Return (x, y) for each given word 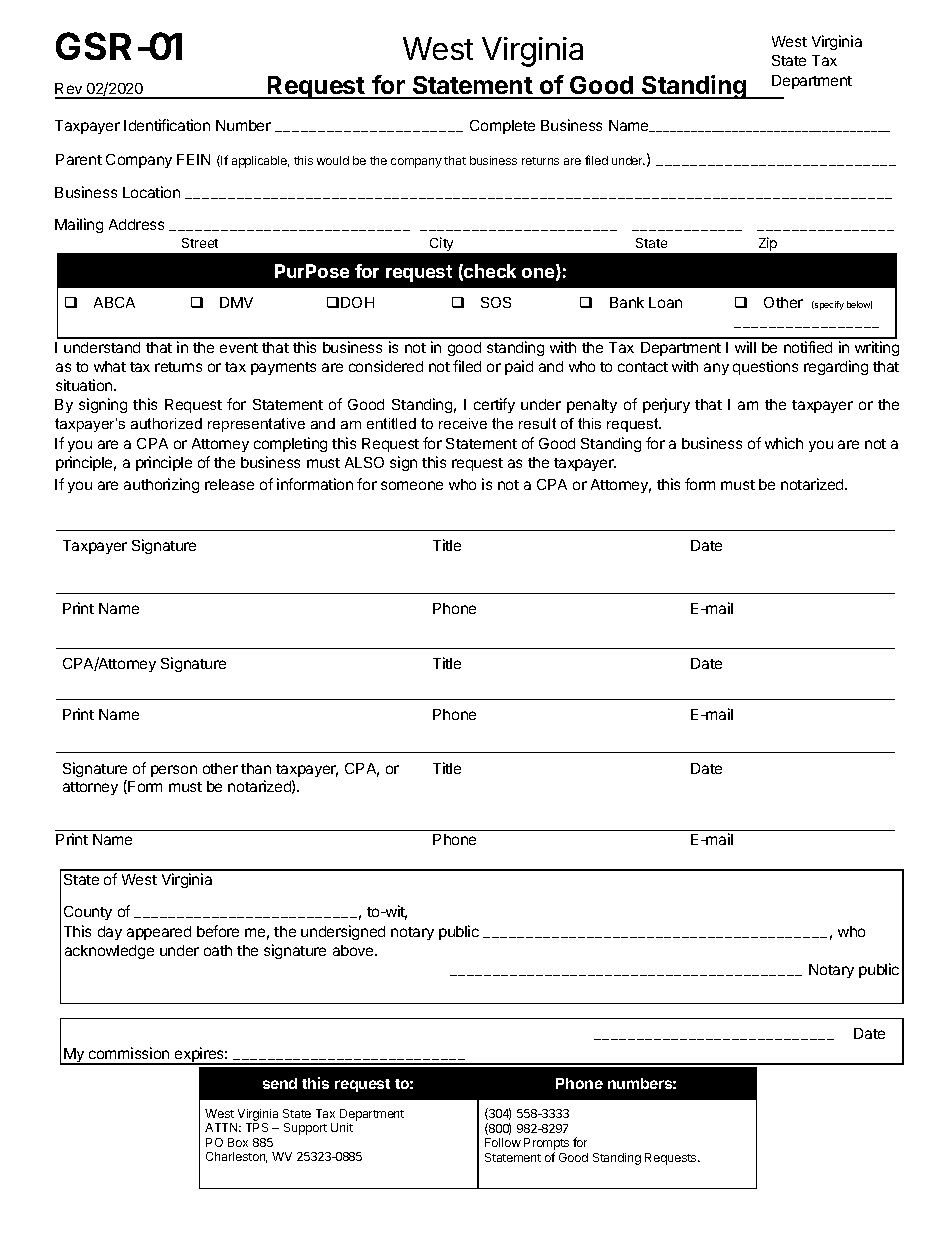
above (354, 950)
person (174, 771)
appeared (159, 933)
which (784, 443)
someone (412, 485)
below (859, 305)
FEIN (193, 159)
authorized (166, 423)
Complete (502, 127)
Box (238, 1142)
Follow (503, 1142)
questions (765, 367)
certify (494, 405)
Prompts (546, 1145)
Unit (342, 1127)
